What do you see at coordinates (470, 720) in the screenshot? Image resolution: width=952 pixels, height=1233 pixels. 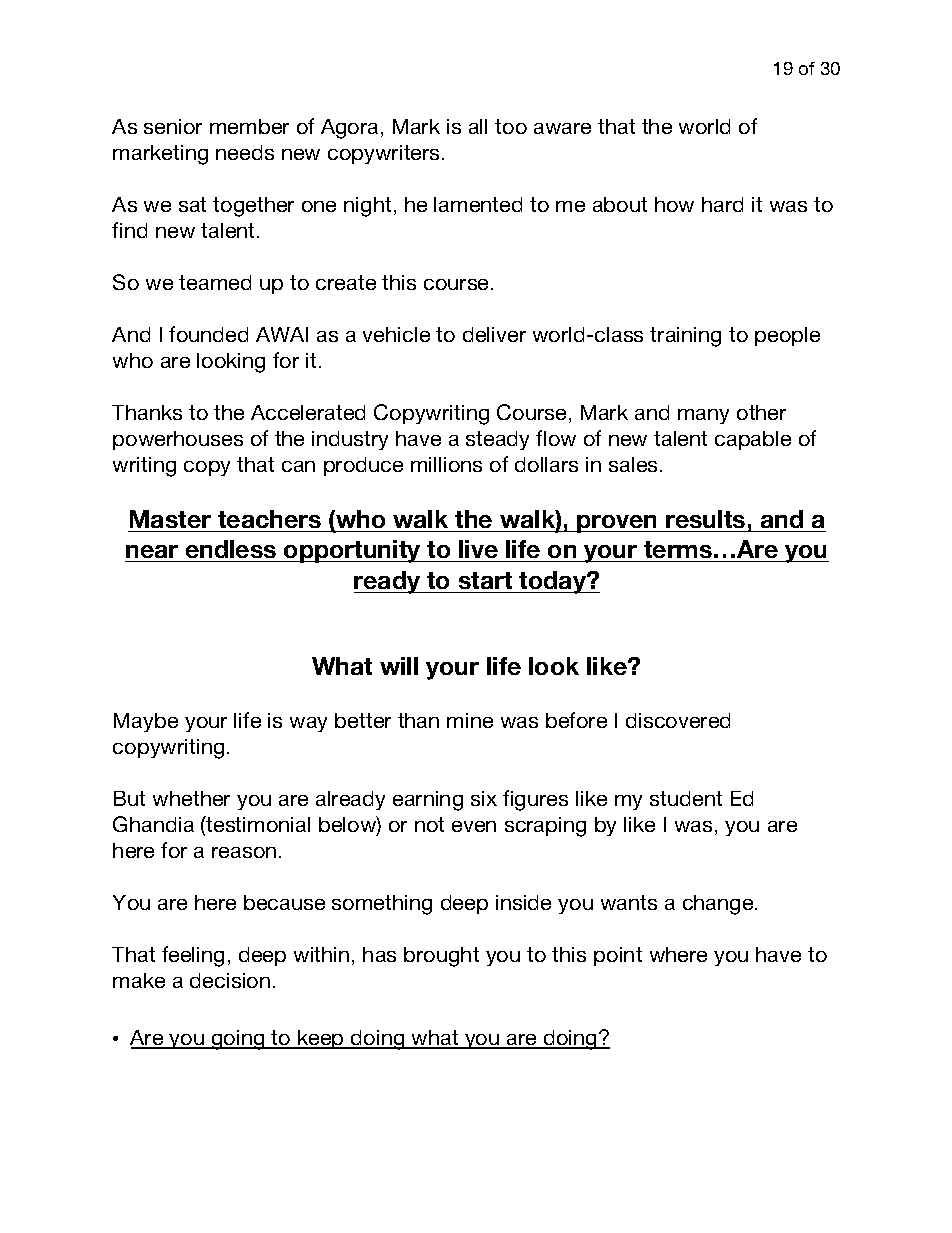 I see `mine` at bounding box center [470, 720].
